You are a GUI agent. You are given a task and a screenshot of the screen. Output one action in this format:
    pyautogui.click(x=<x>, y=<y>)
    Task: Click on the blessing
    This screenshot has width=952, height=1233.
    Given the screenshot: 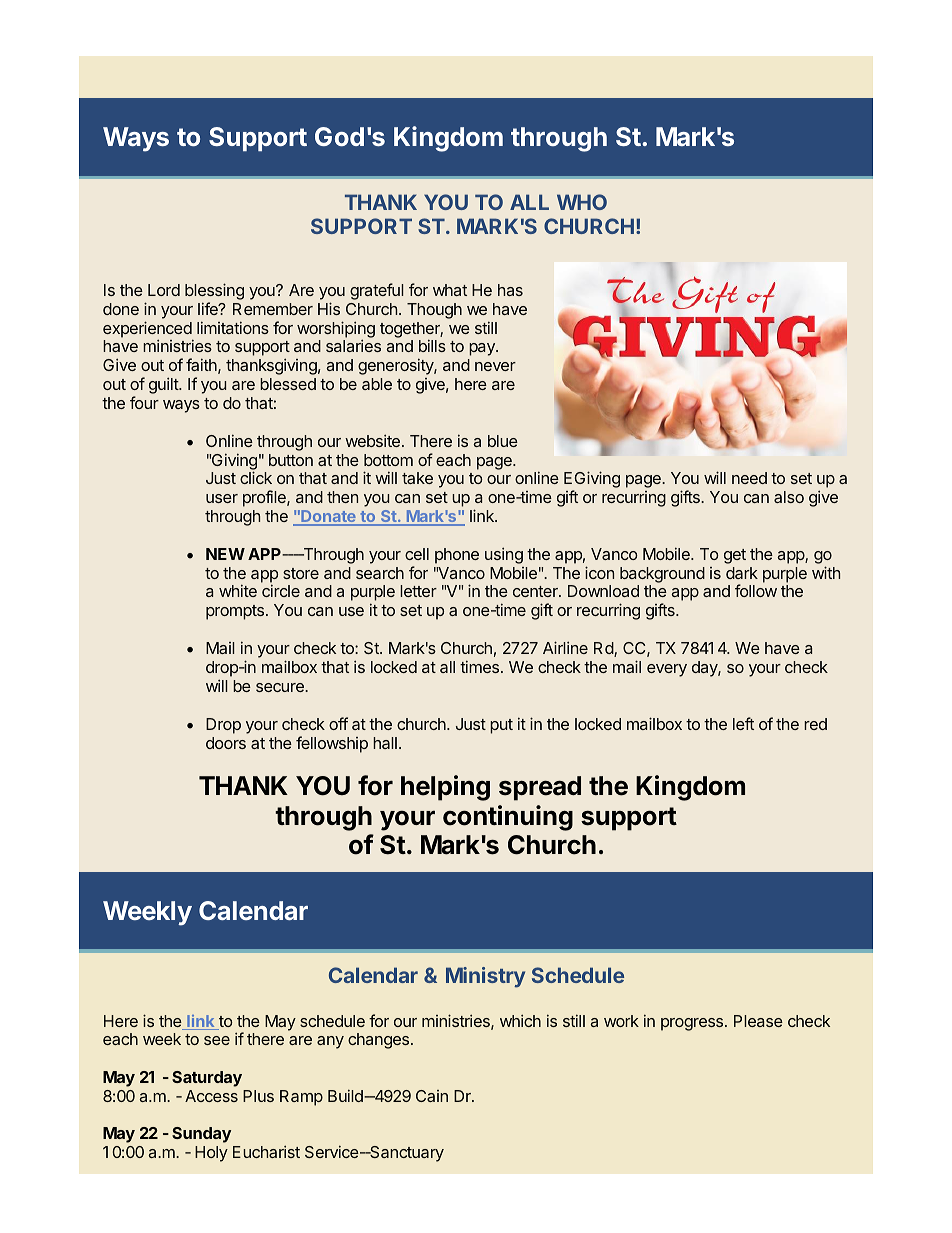 What is the action you would take?
    pyautogui.click(x=214, y=293)
